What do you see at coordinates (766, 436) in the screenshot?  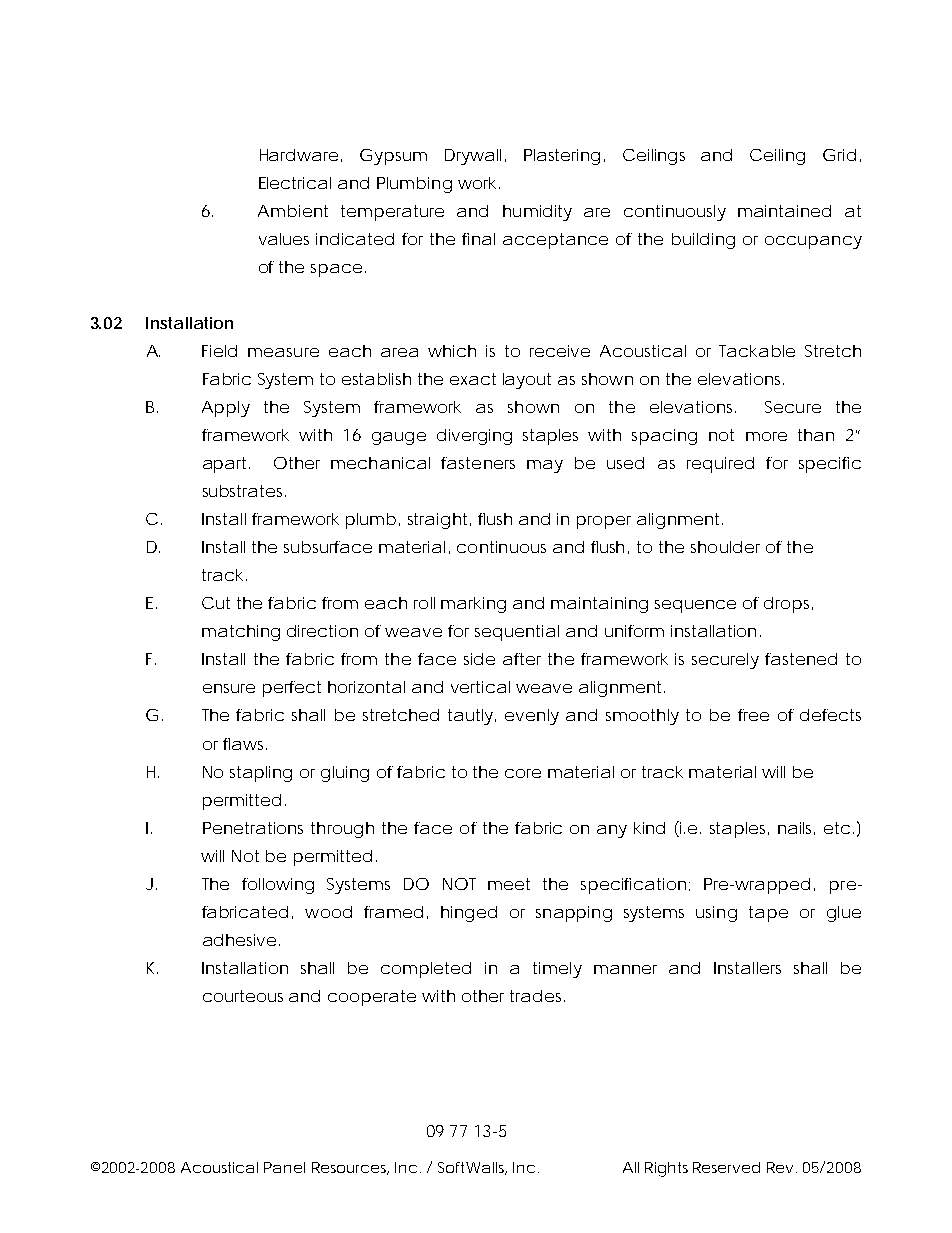 I see `more` at bounding box center [766, 436].
